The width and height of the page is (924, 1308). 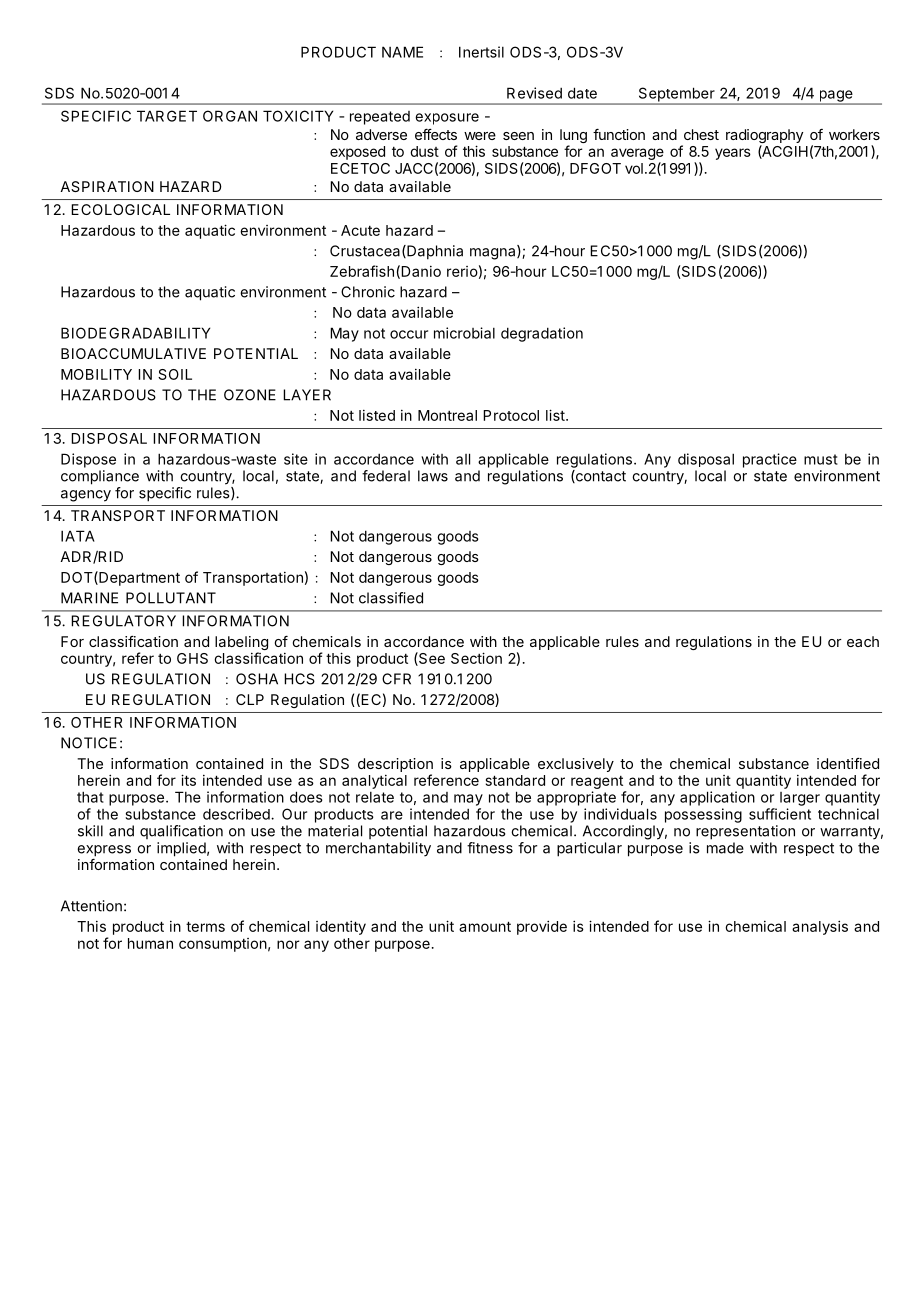 I want to click on laws, so click(x=433, y=476).
